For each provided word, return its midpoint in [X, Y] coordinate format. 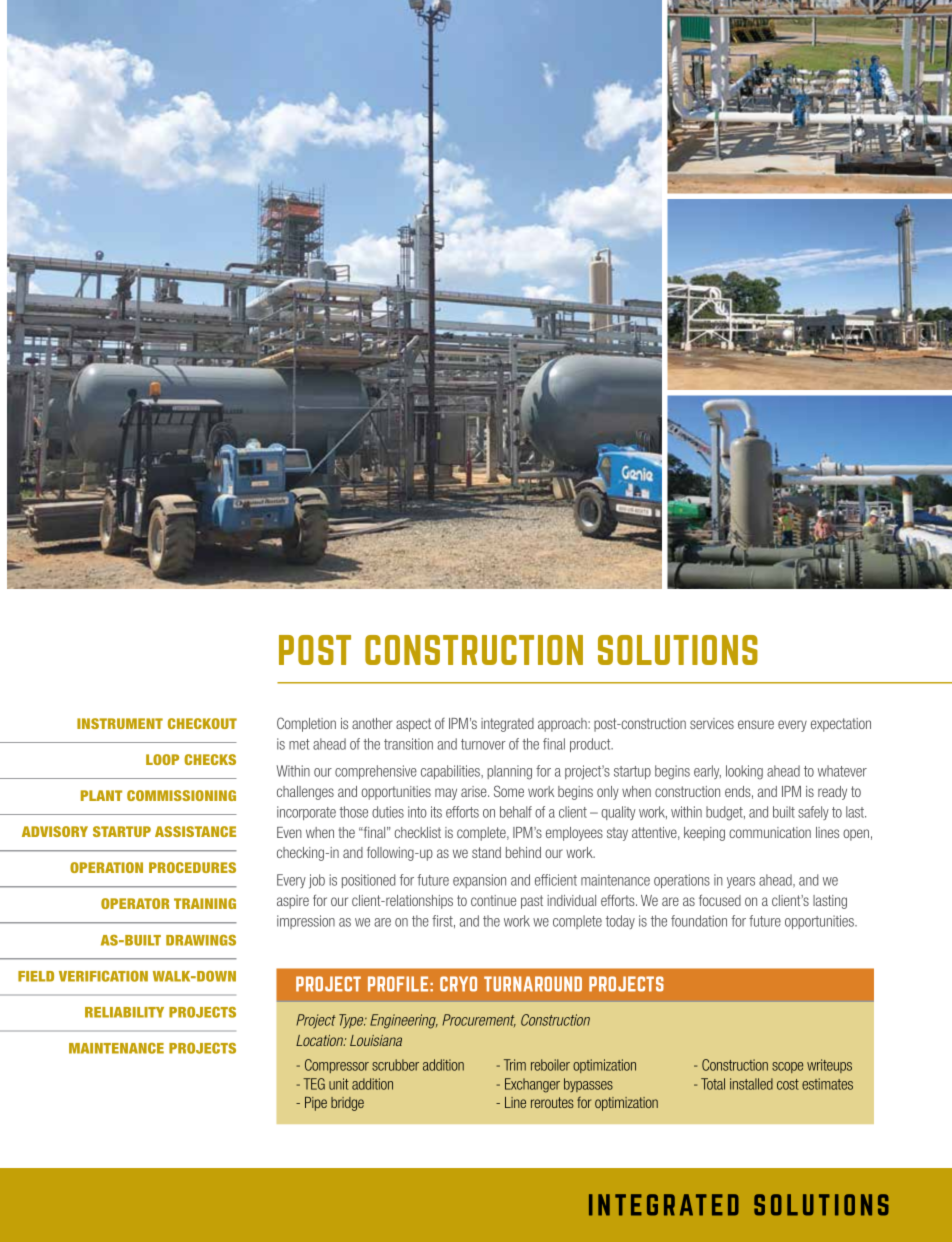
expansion [479, 881]
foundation [699, 921]
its [436, 812]
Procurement [479, 1020]
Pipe [316, 1104]
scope [787, 1067]
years [741, 882]
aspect [413, 725]
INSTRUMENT [120, 723]
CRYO [458, 984]
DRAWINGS [201, 940]
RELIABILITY [124, 1012]
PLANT [101, 795]
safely [813, 813]
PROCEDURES [192, 867]
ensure [756, 724]
